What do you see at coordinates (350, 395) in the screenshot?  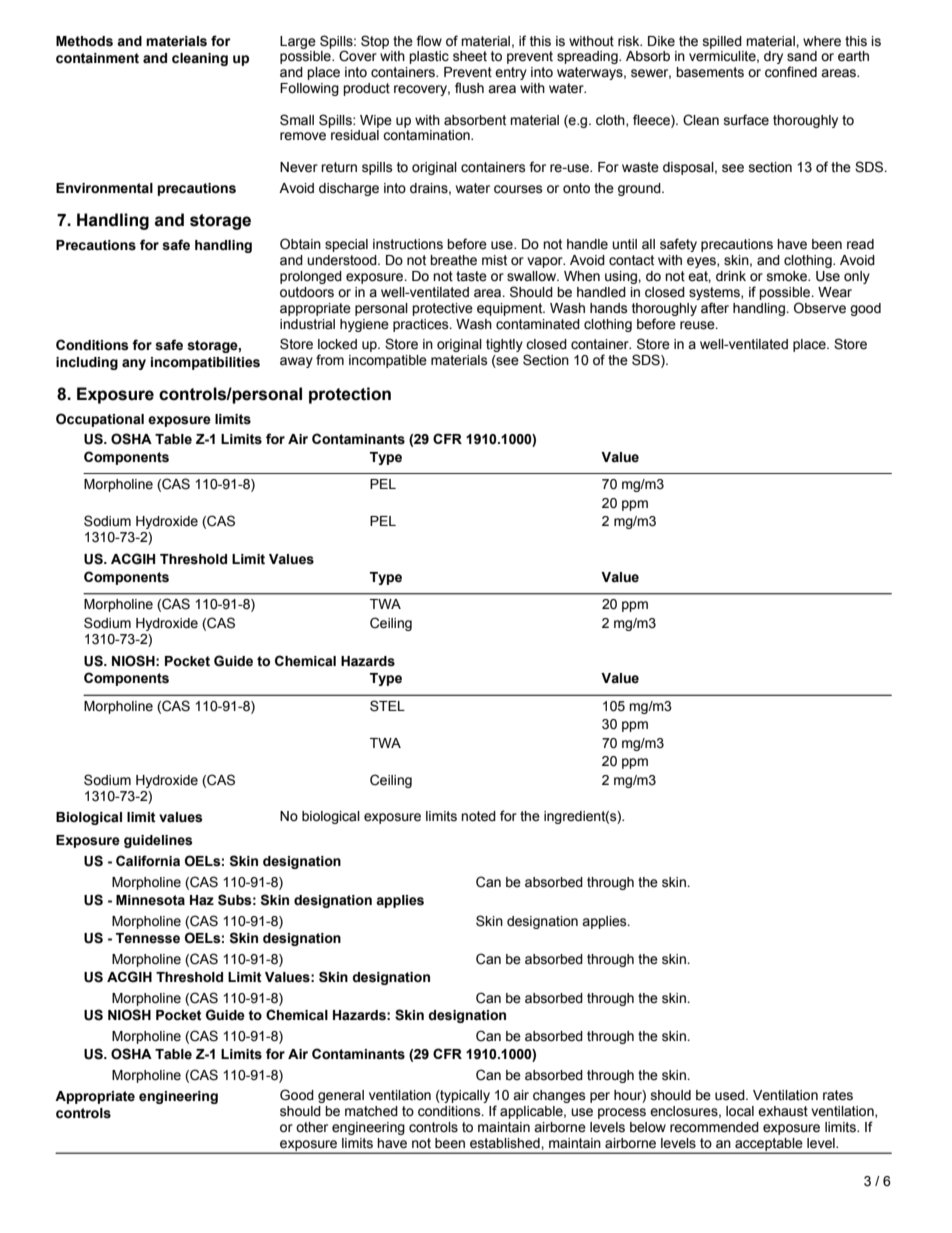 I see `protection` at bounding box center [350, 395].
